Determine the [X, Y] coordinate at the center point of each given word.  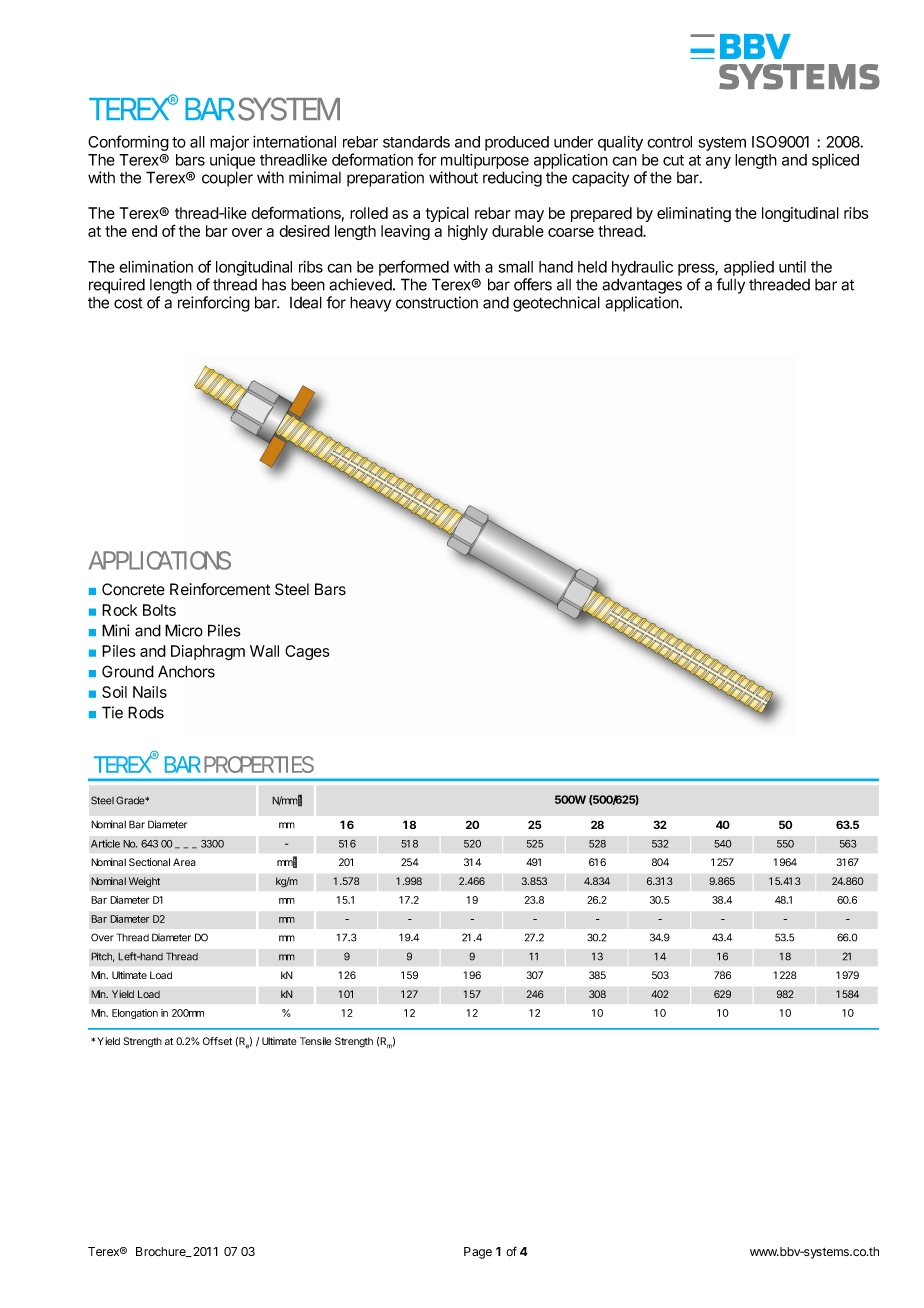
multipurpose [485, 161]
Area [184, 862]
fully [730, 286]
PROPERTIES [259, 764]
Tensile [316, 1041]
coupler [227, 179]
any [718, 162]
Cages [307, 652]
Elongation [135, 1014]
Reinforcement [220, 589]
